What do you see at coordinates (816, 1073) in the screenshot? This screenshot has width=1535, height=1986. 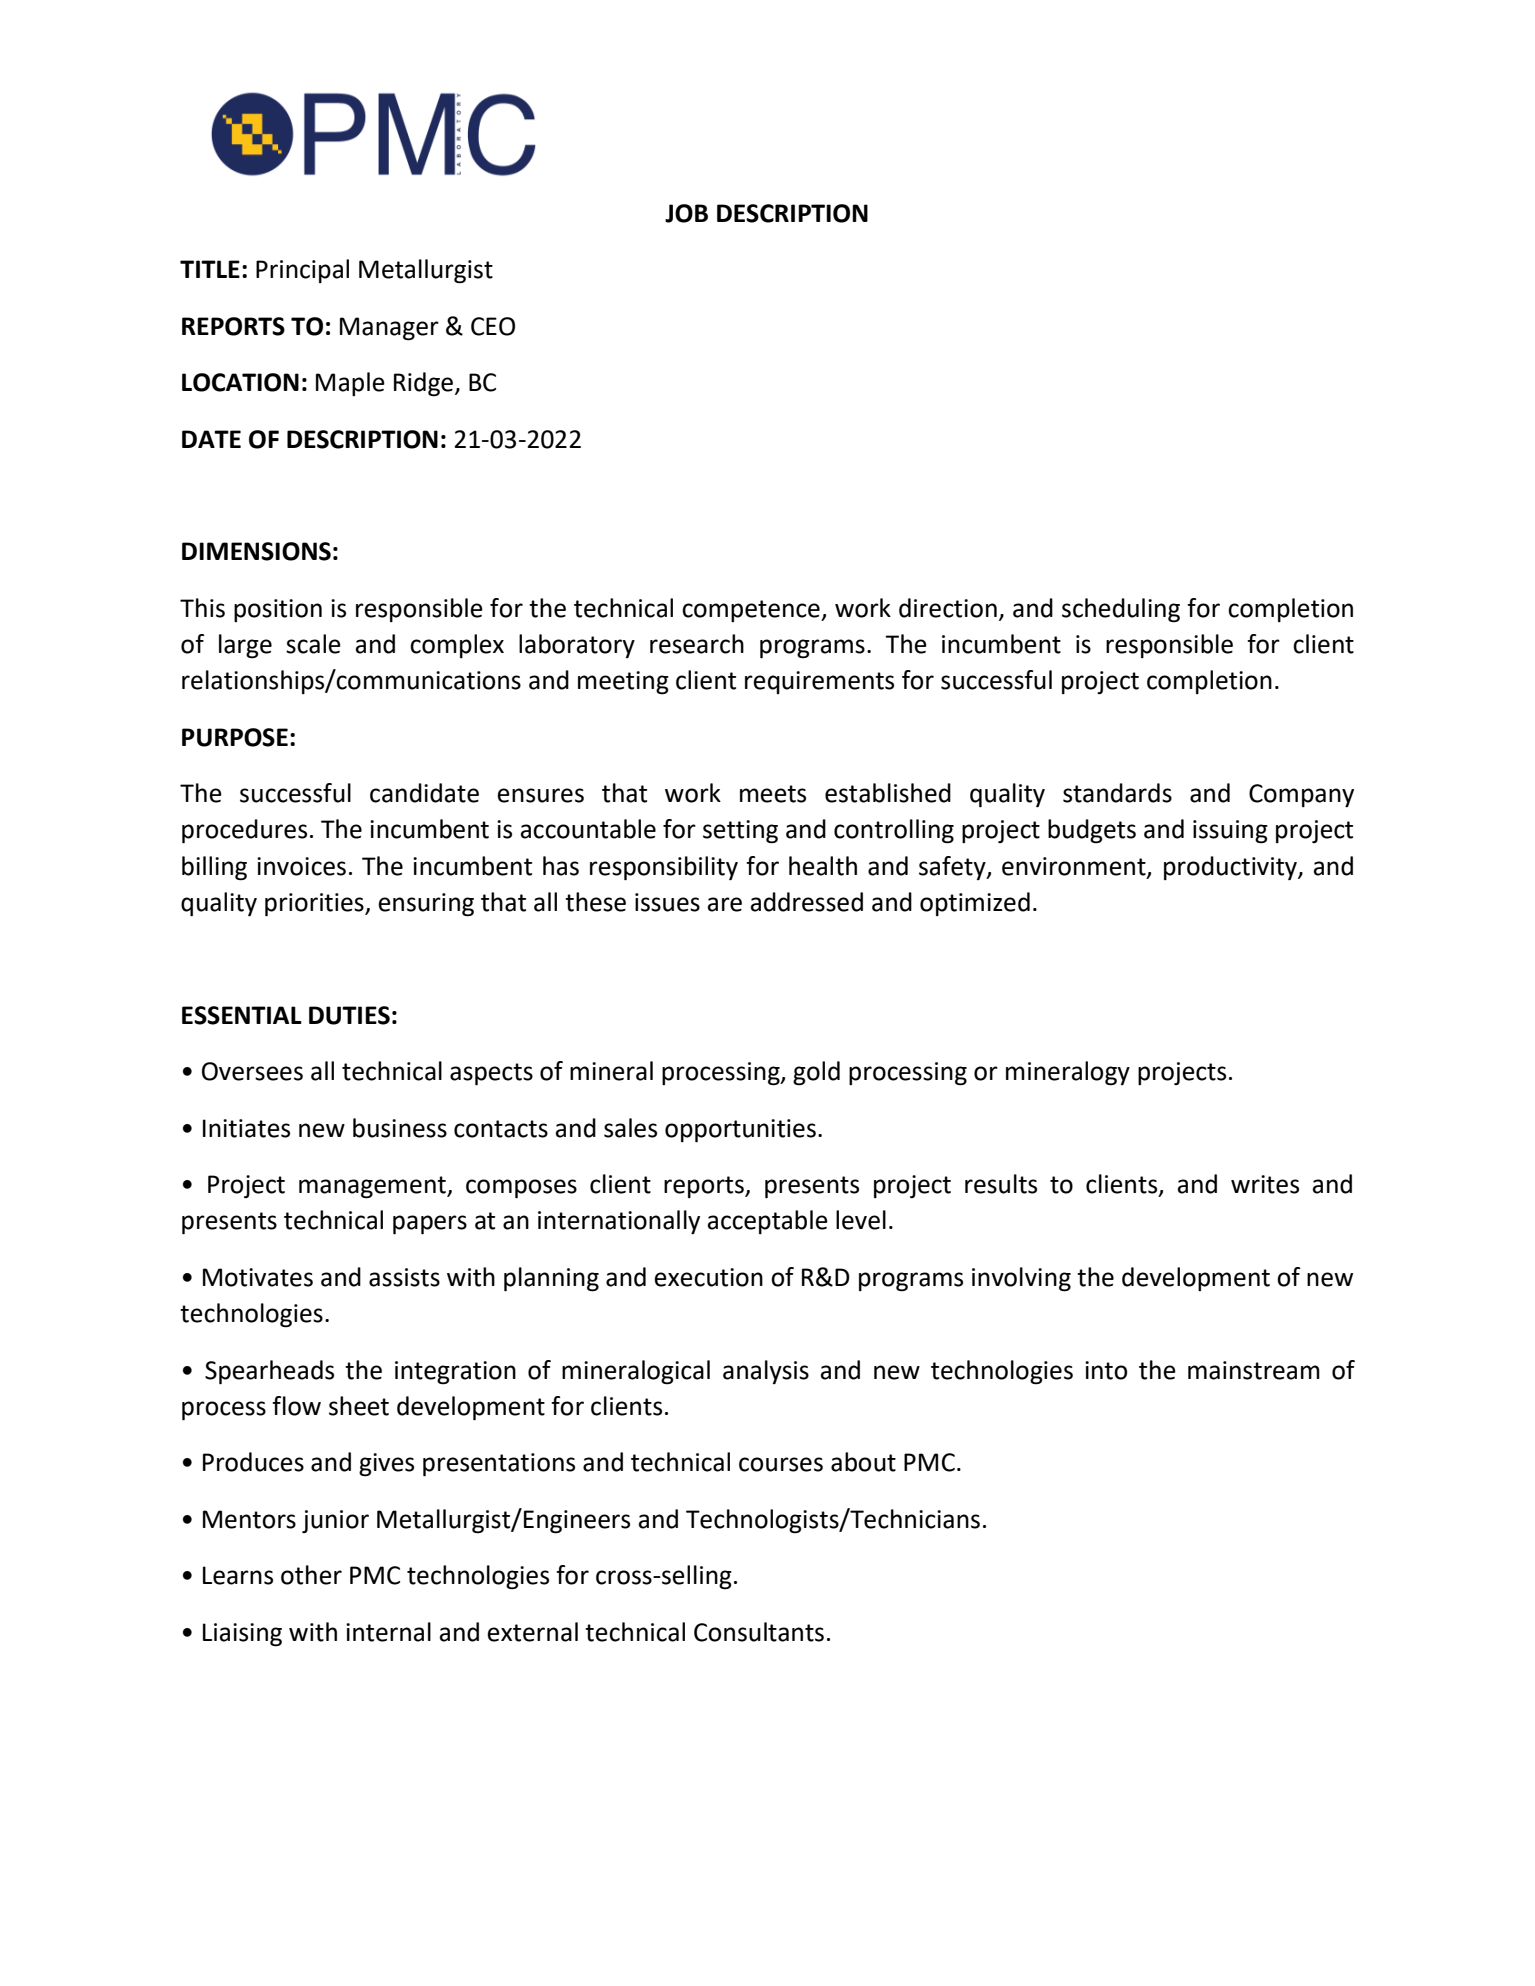 I see `gold` at bounding box center [816, 1073].
